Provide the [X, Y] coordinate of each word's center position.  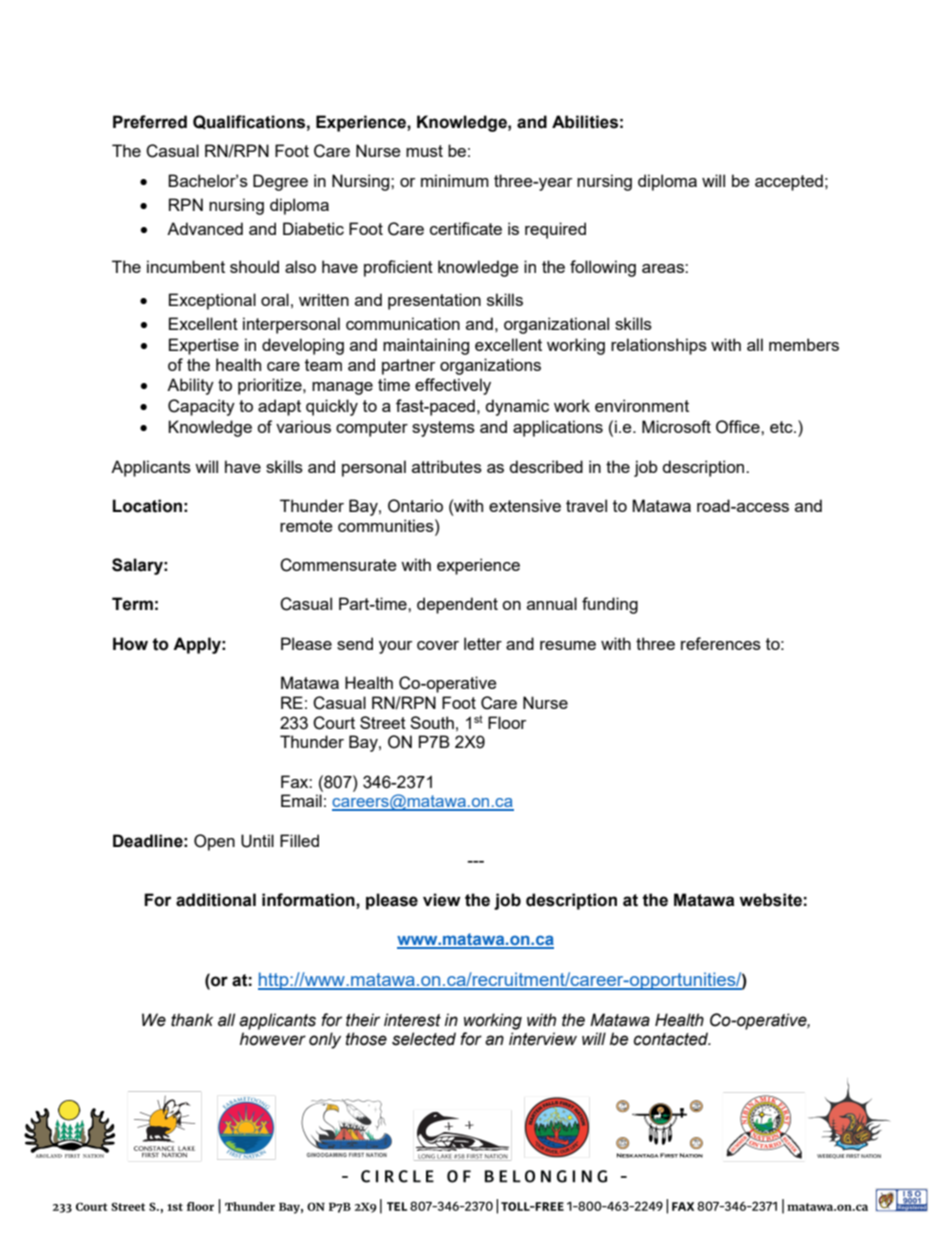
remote [306, 526]
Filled [299, 840]
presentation [434, 301]
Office [739, 427]
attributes [447, 466]
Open [214, 842]
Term [132, 604]
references [721, 643]
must [424, 151]
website [770, 900]
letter [483, 643]
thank [192, 1020]
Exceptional [212, 301]
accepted [789, 182]
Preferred [150, 122]
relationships [659, 346]
